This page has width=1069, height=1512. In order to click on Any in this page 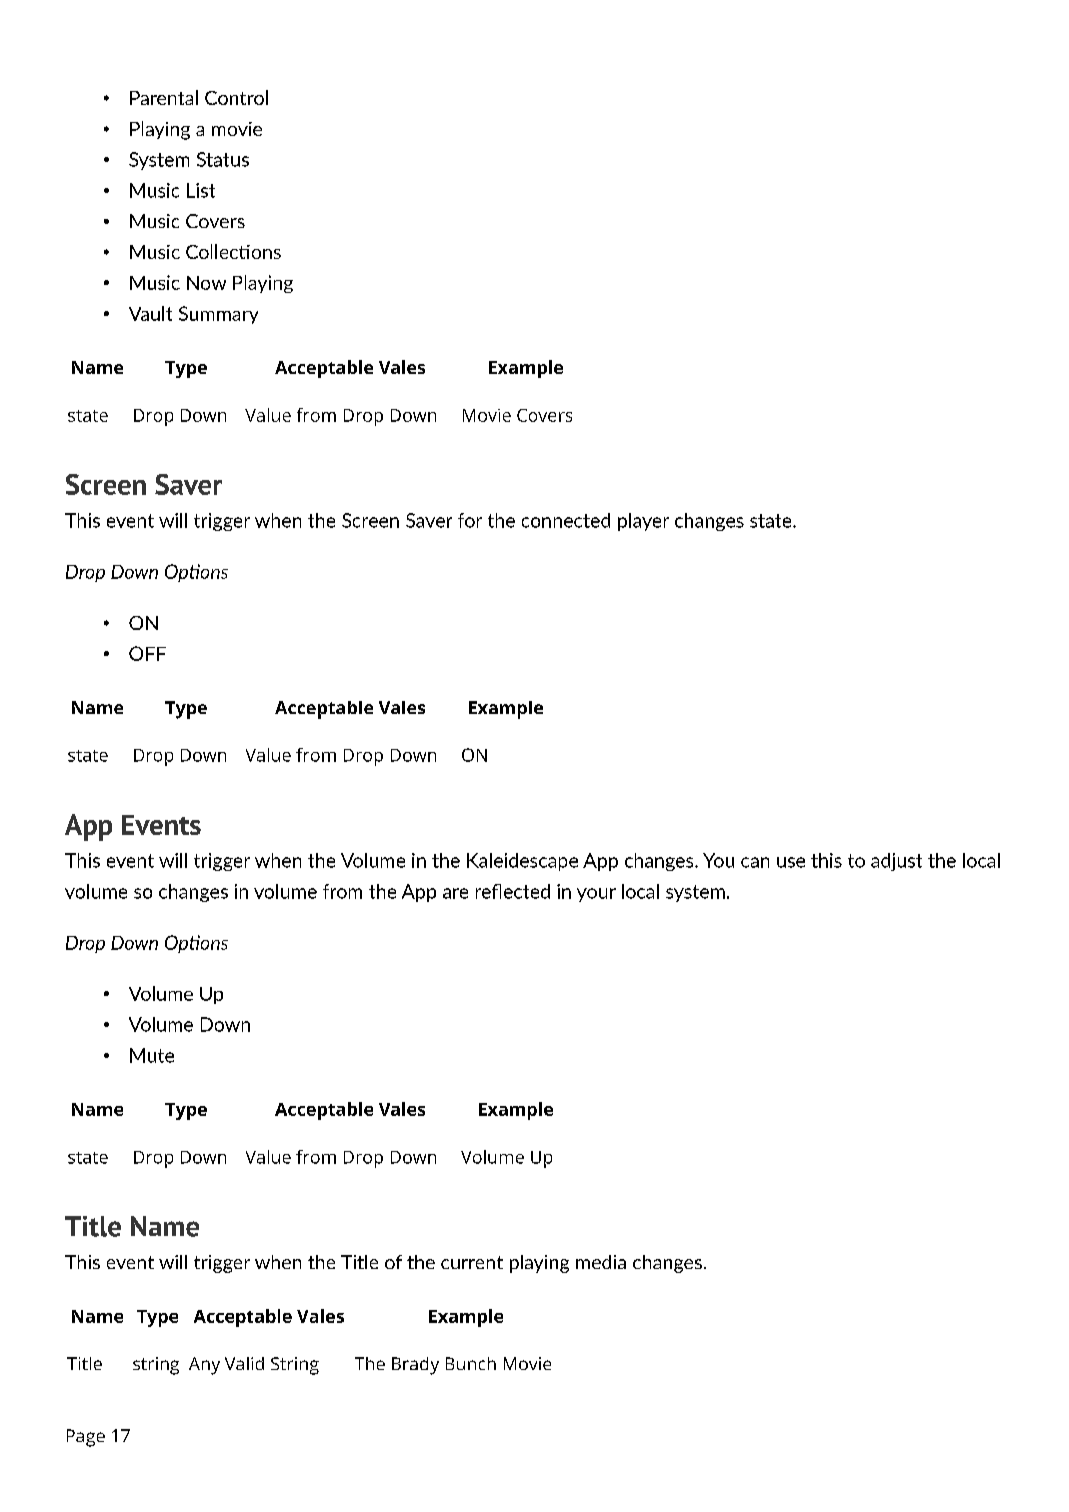, I will do `click(204, 1366)`.
